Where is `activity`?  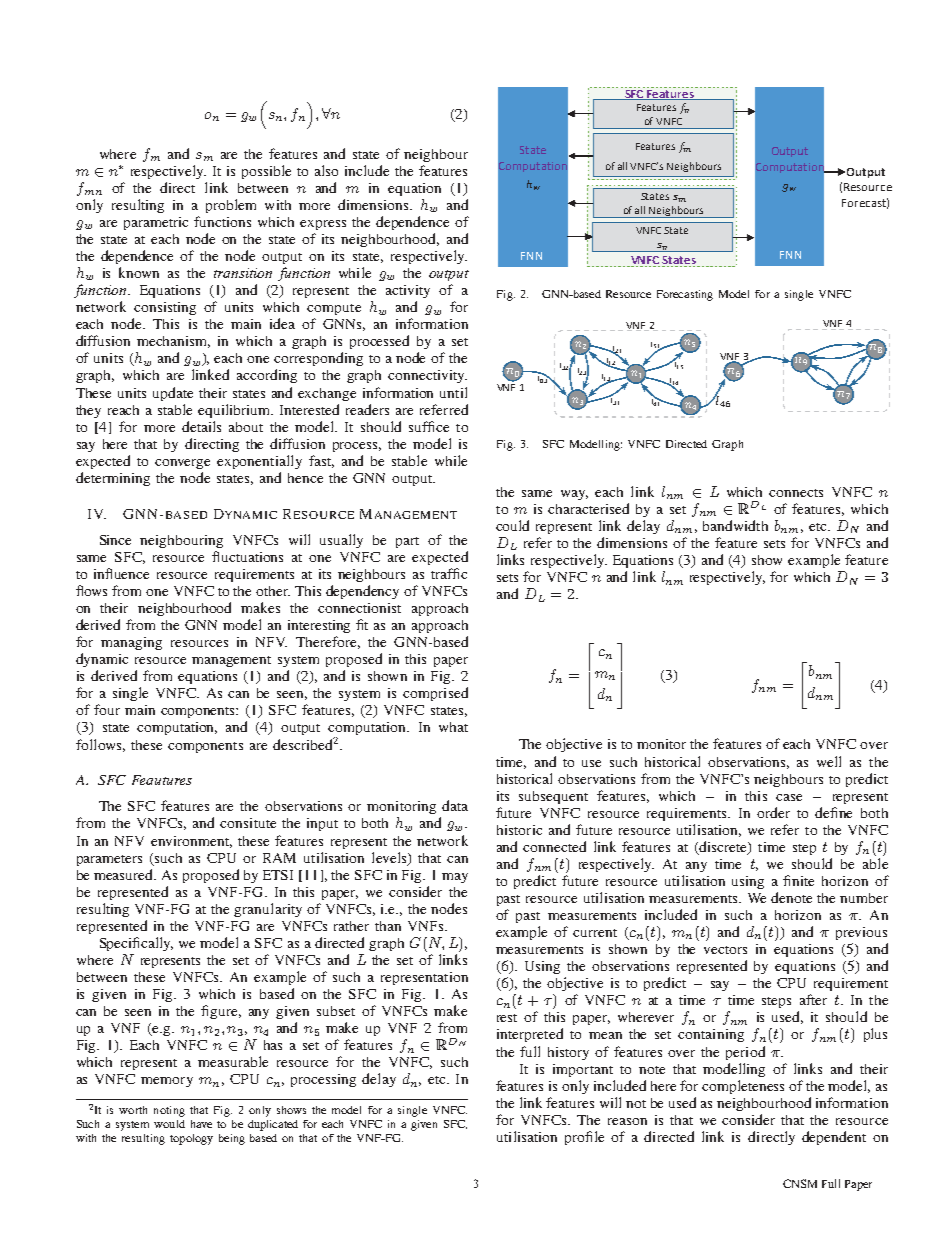
activity is located at coordinates (408, 291).
